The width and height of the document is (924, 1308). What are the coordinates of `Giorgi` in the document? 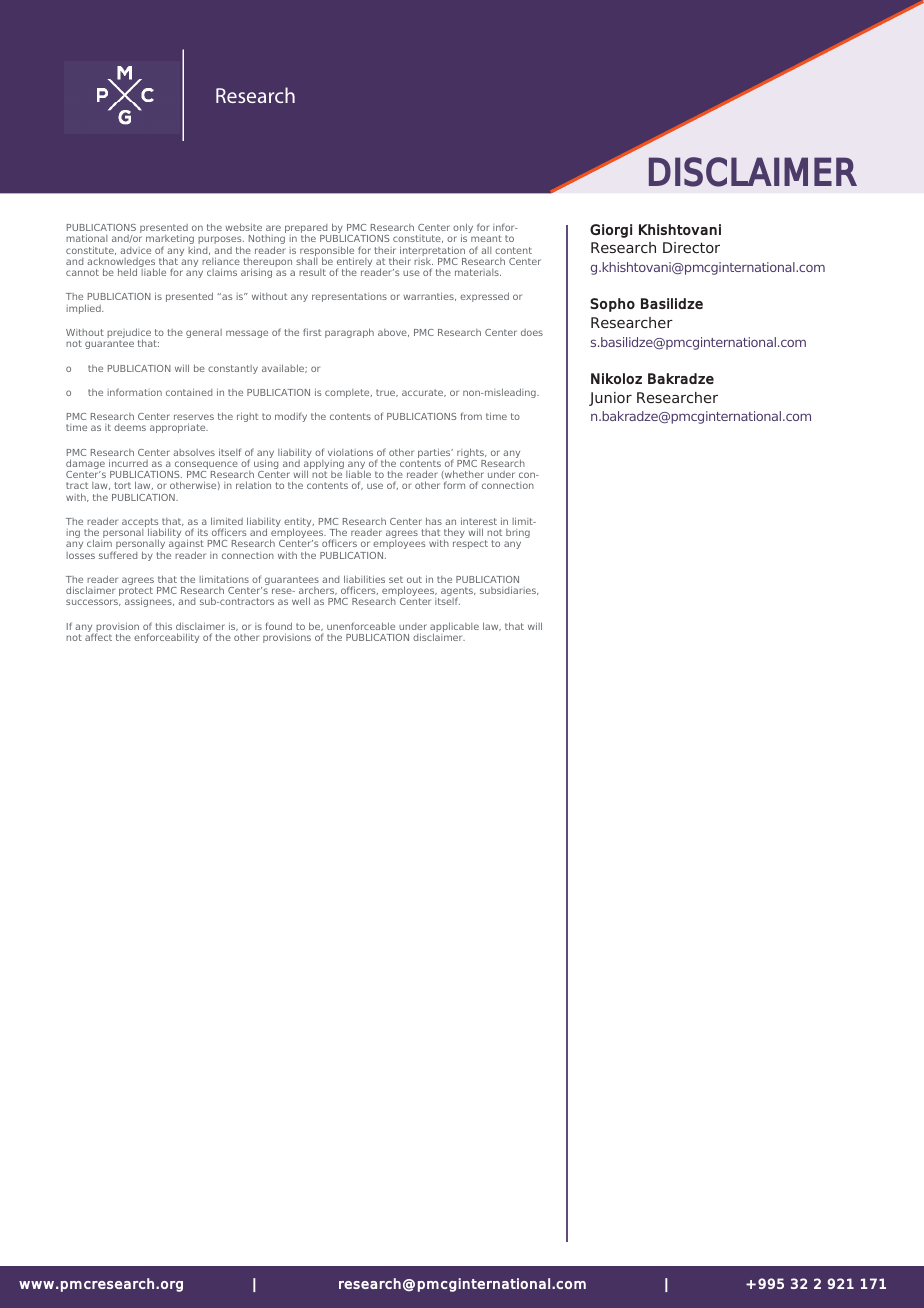 It's located at (611, 231).
